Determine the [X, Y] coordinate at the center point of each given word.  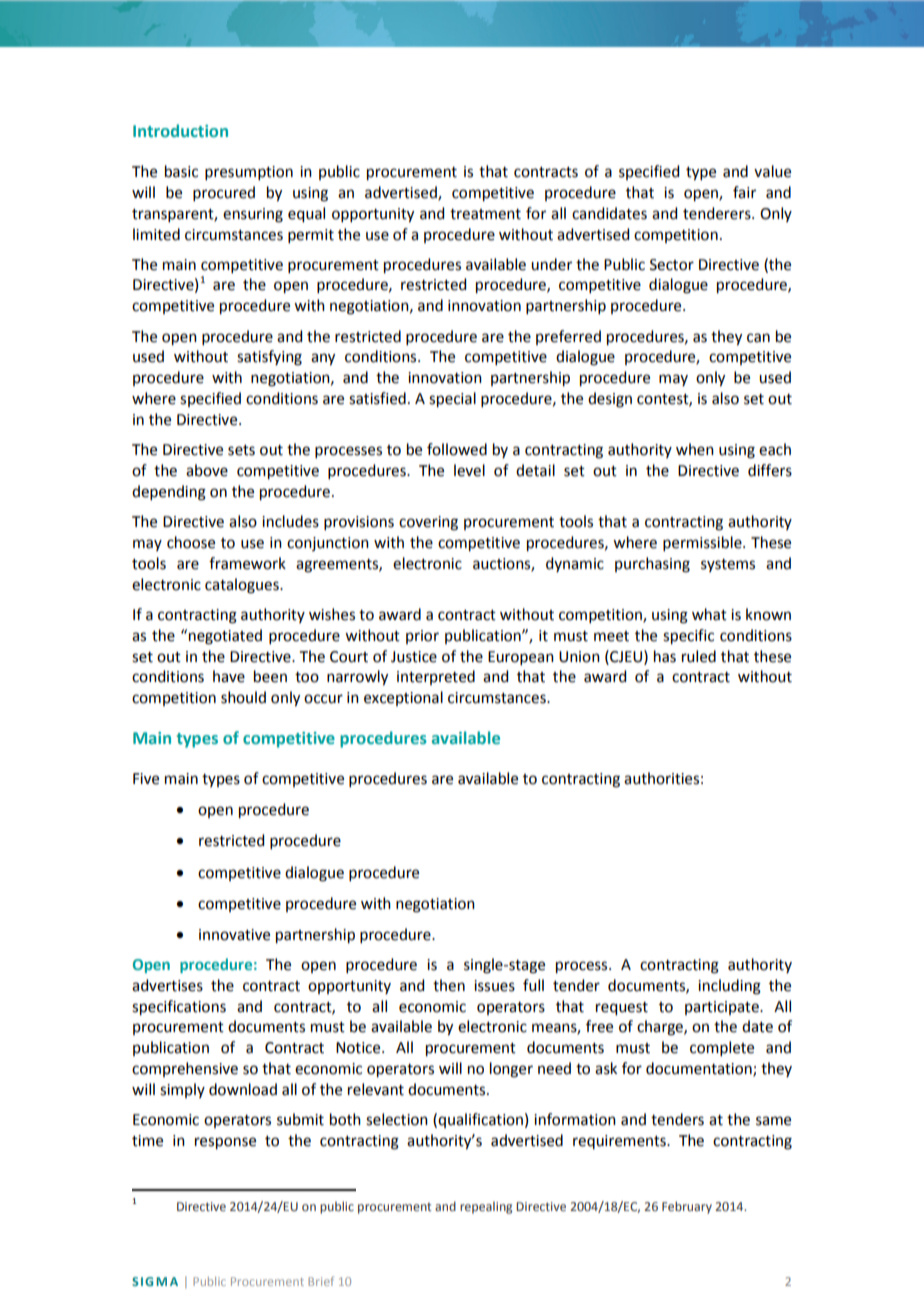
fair [744, 192]
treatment [485, 214]
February [687, 1207]
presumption [249, 173]
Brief [321, 1281]
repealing [486, 1207]
